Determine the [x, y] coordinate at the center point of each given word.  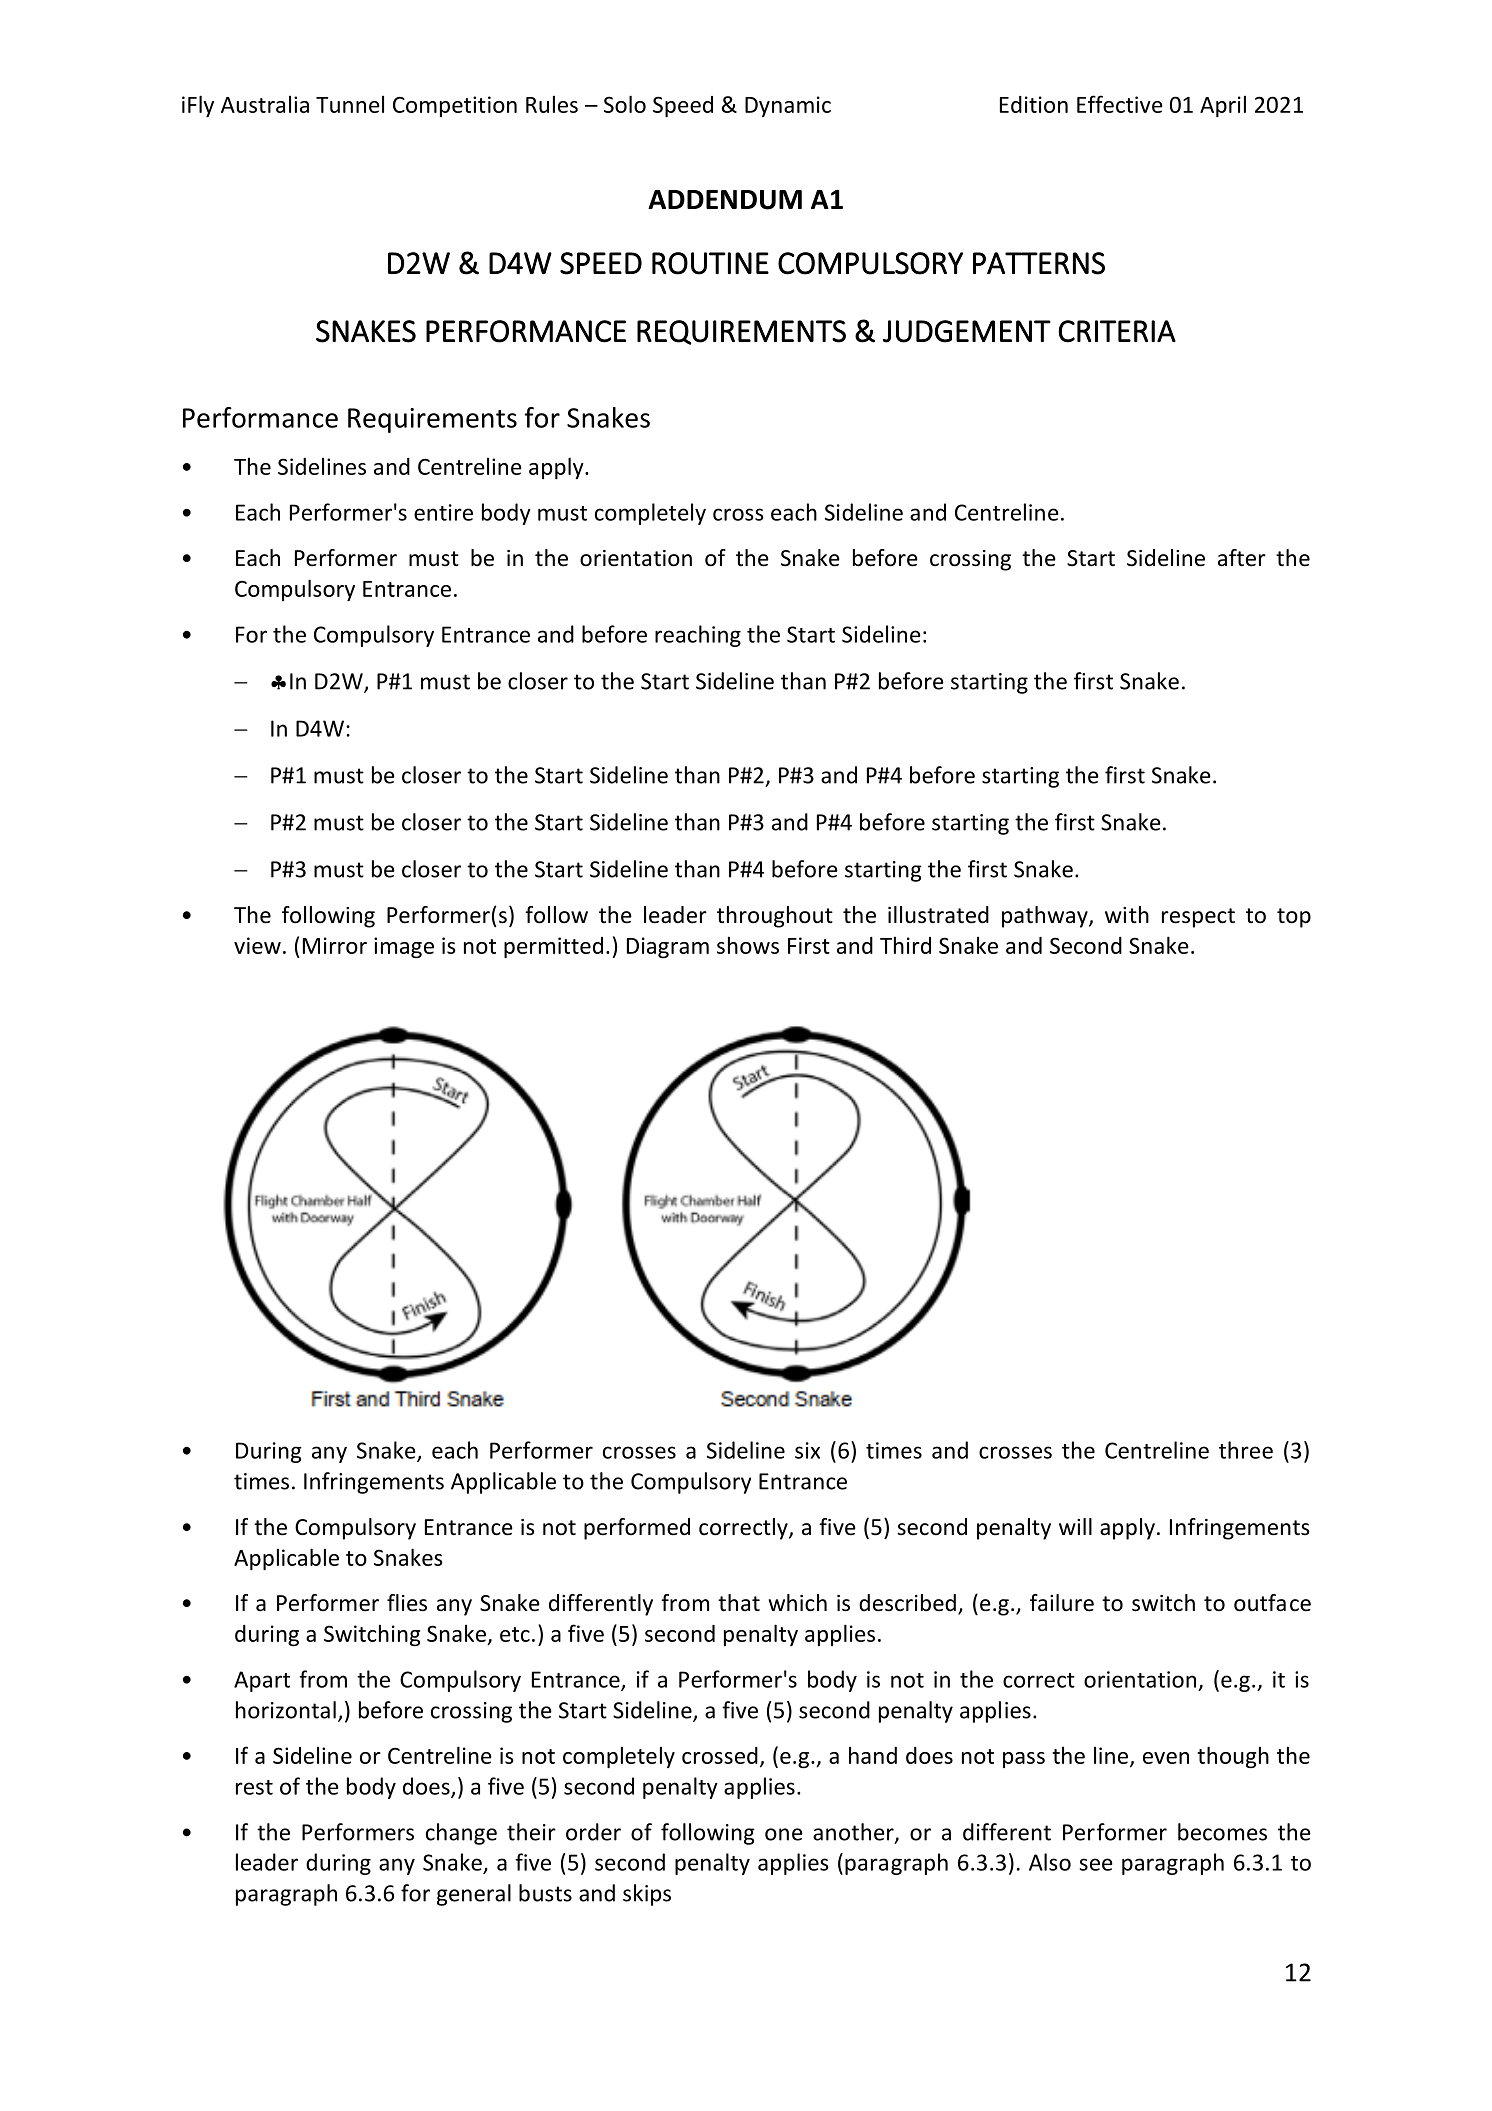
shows [748, 945]
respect [1198, 918]
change [461, 1834]
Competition [455, 106]
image [404, 947]
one [784, 1834]
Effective [1120, 104]
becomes [1222, 1832]
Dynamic [788, 106]
